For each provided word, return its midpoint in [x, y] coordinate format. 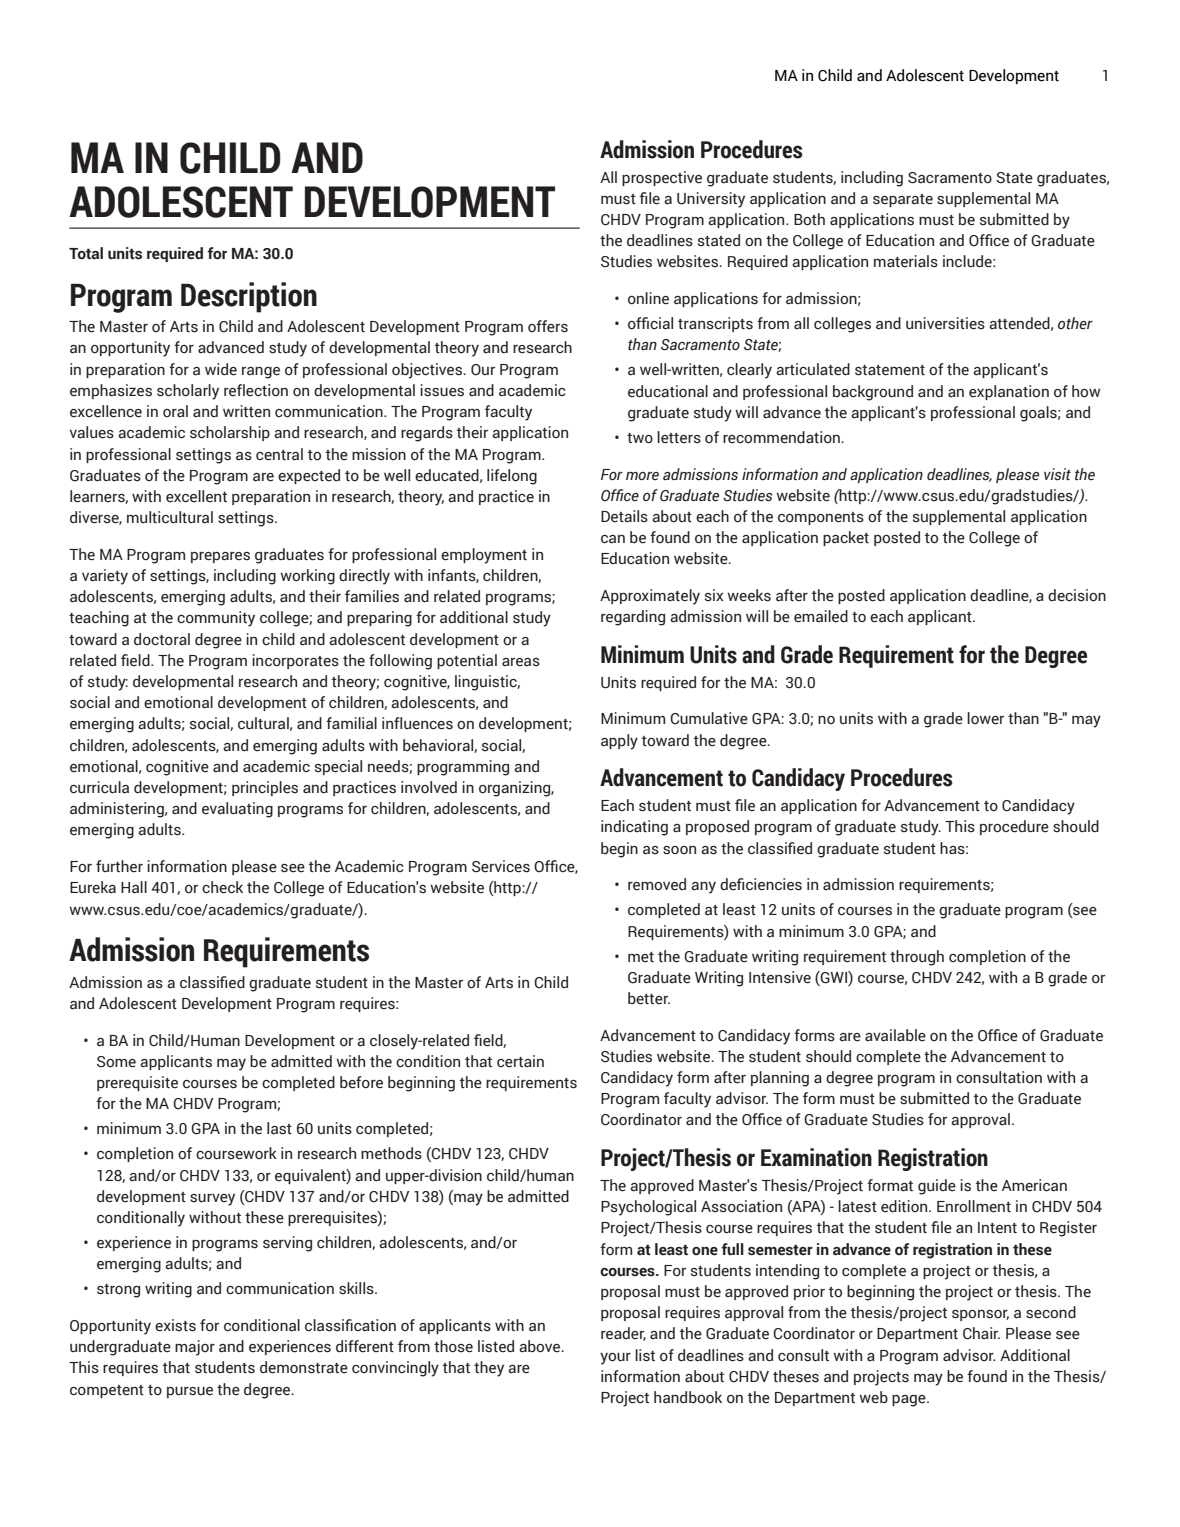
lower [985, 718]
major [195, 1348]
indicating [634, 828]
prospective [662, 178]
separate [903, 200]
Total [86, 253]
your [615, 1359]
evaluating [237, 810]
